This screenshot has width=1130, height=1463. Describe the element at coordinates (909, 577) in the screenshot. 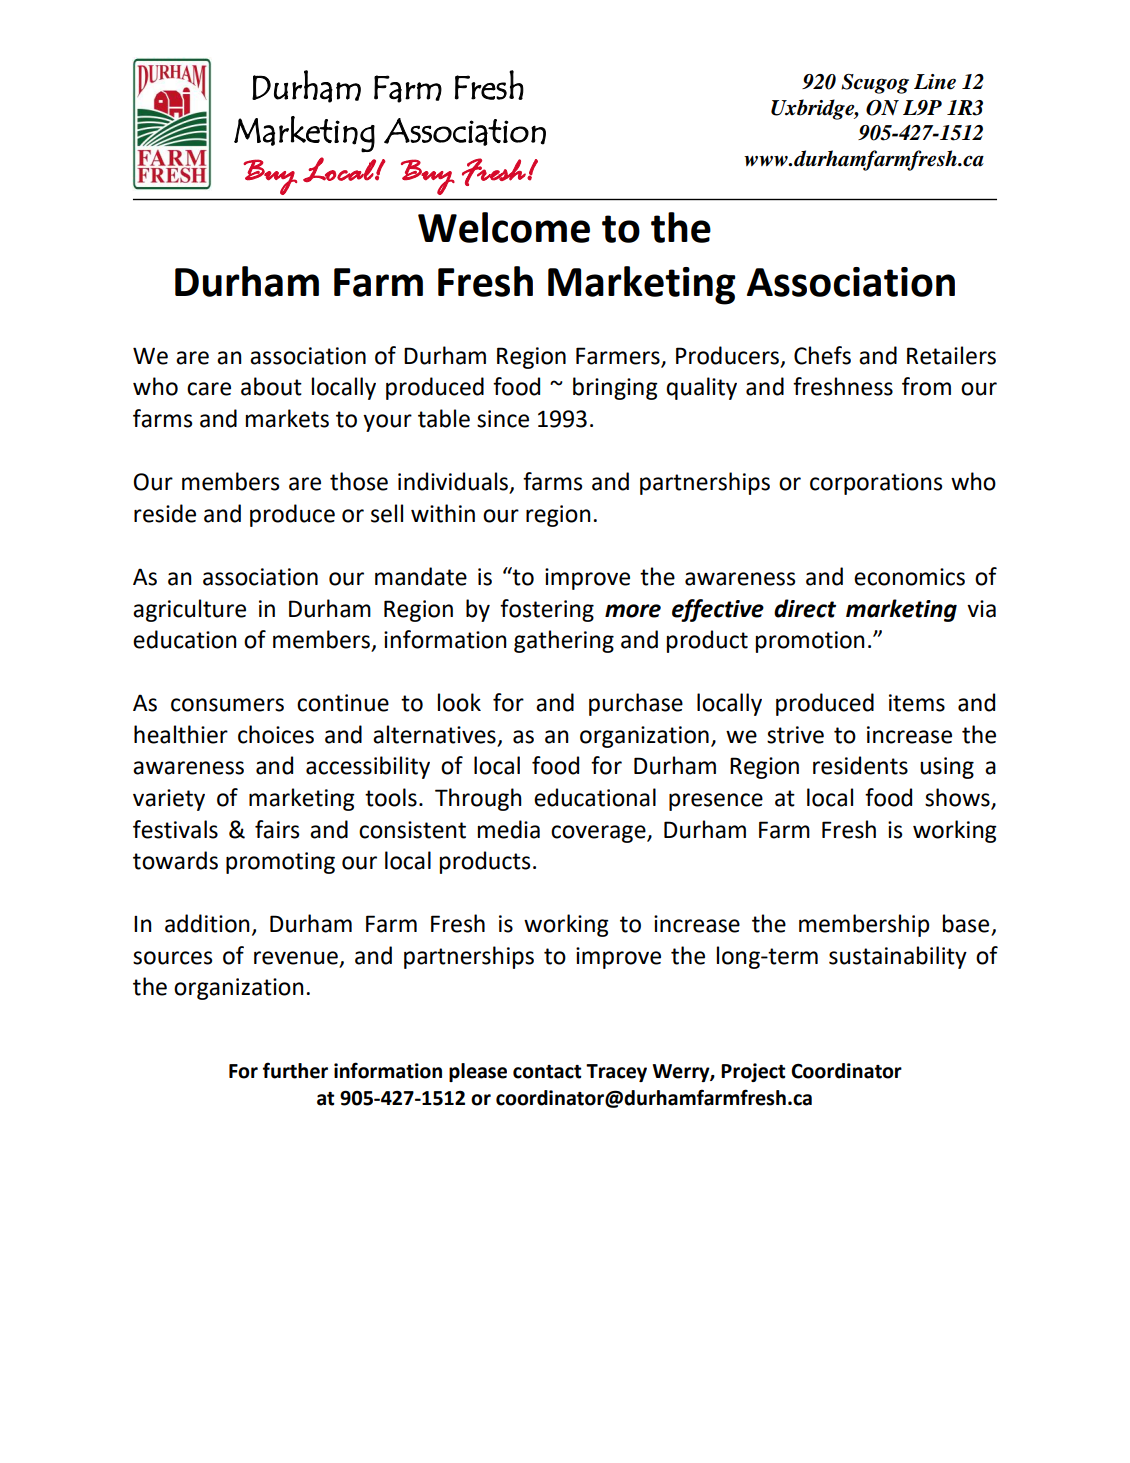

I see `economics` at that location.
